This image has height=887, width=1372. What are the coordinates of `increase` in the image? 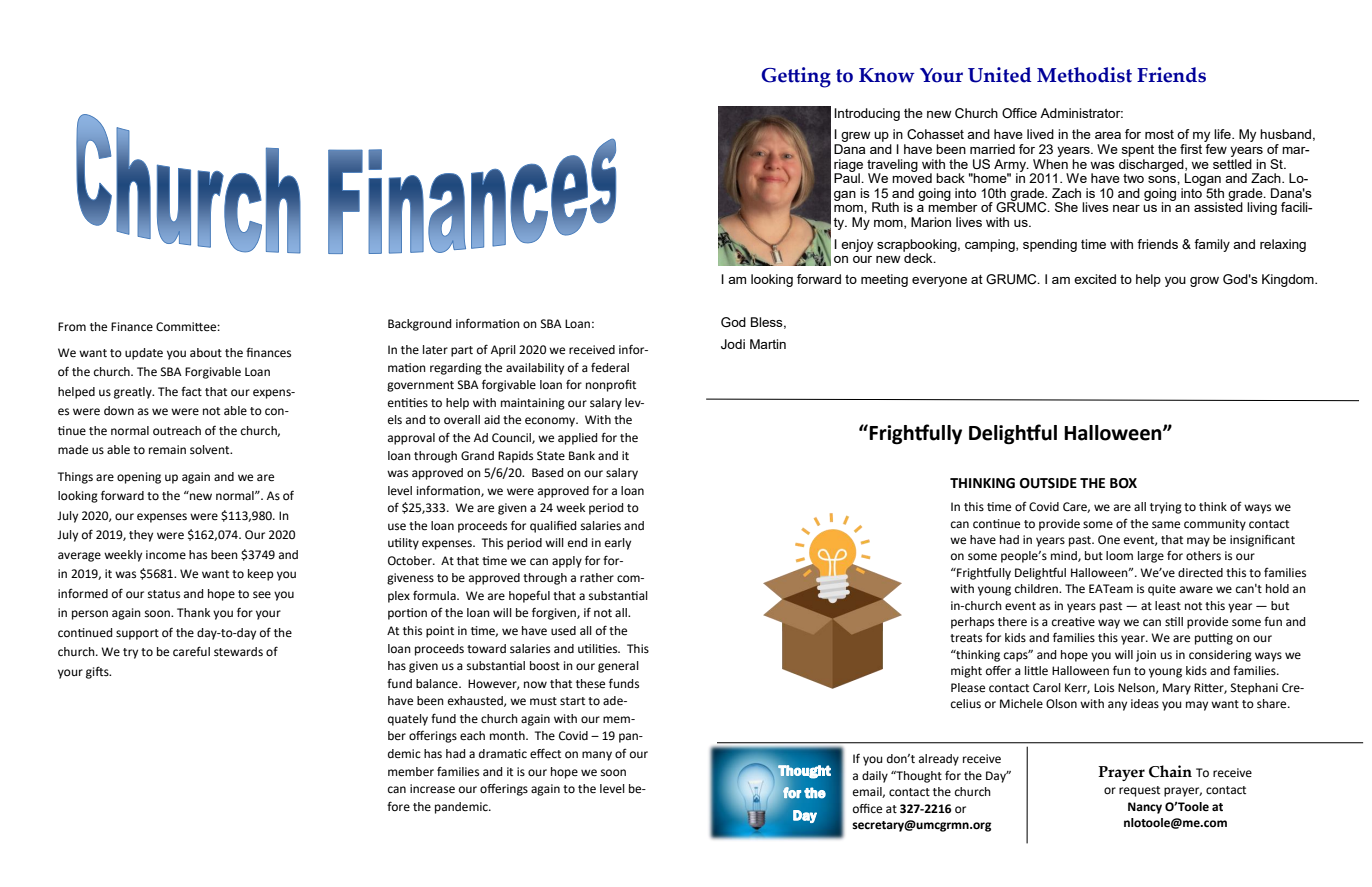 It's located at (432, 789).
